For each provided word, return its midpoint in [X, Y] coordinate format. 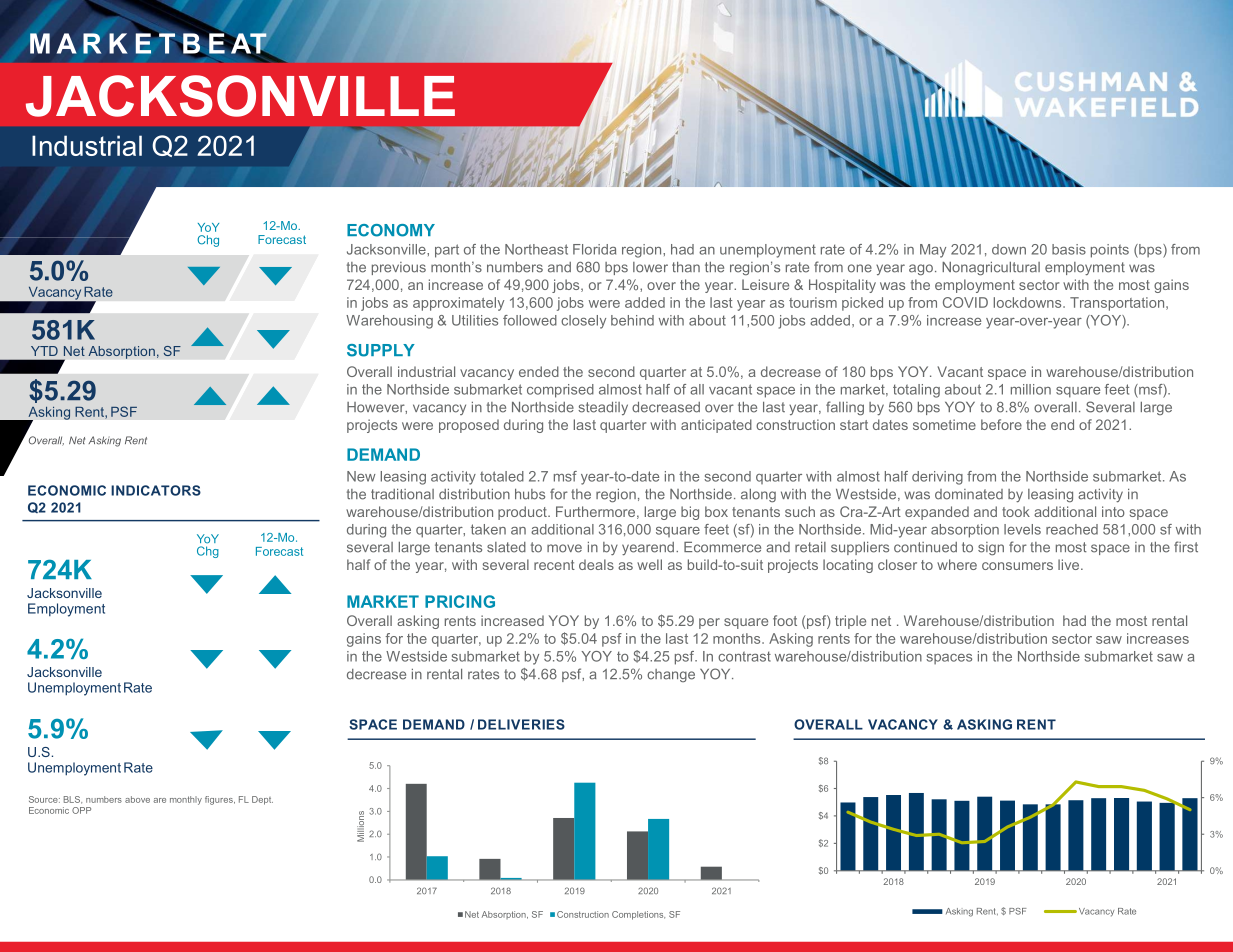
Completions [638, 915]
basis [1069, 249]
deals [596, 564]
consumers [1017, 566]
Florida [594, 249]
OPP [81, 810]
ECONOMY [391, 230]
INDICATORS [156, 490]
